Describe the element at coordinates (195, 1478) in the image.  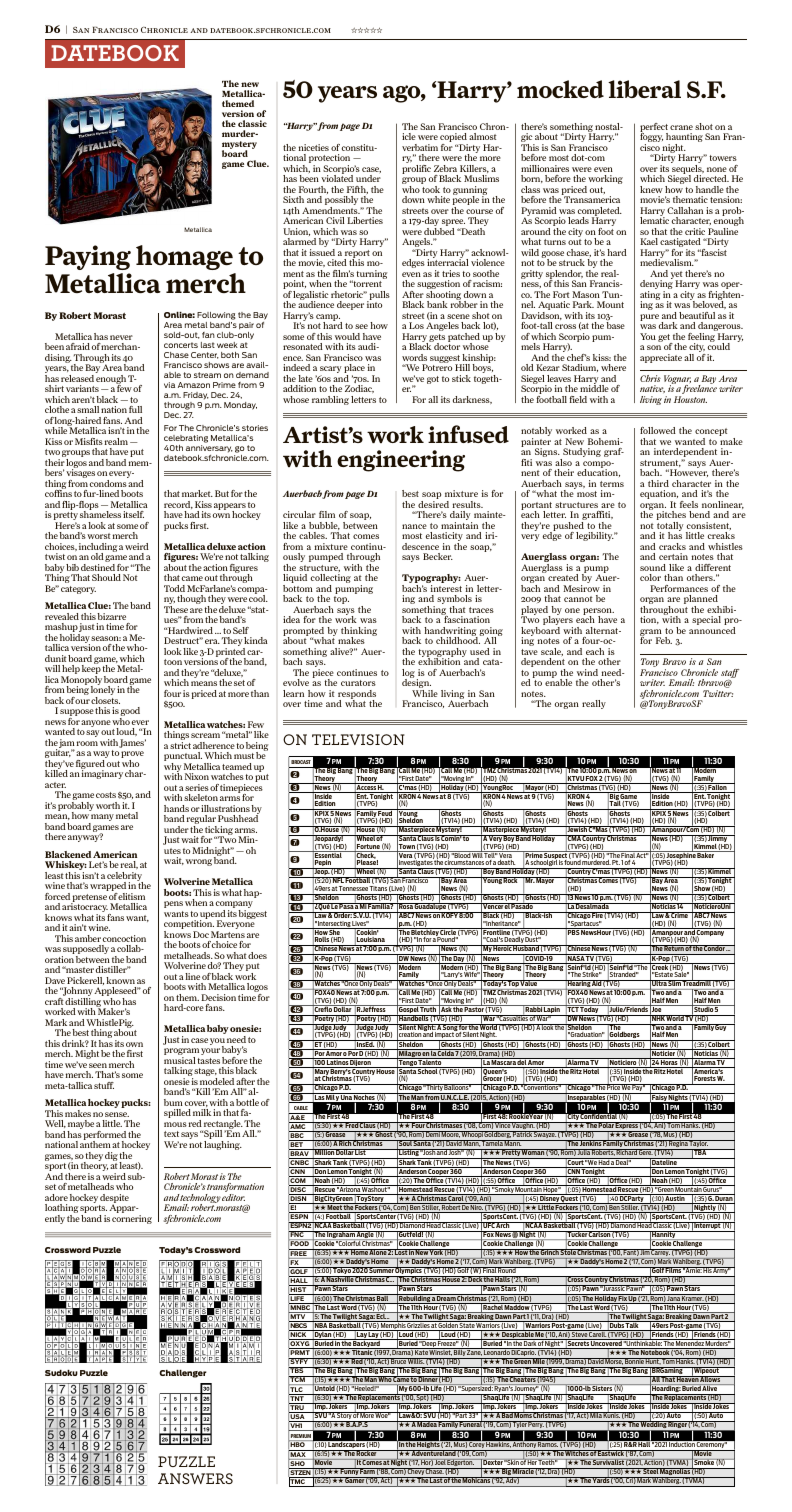
I see `ANSWERS` at that location.
